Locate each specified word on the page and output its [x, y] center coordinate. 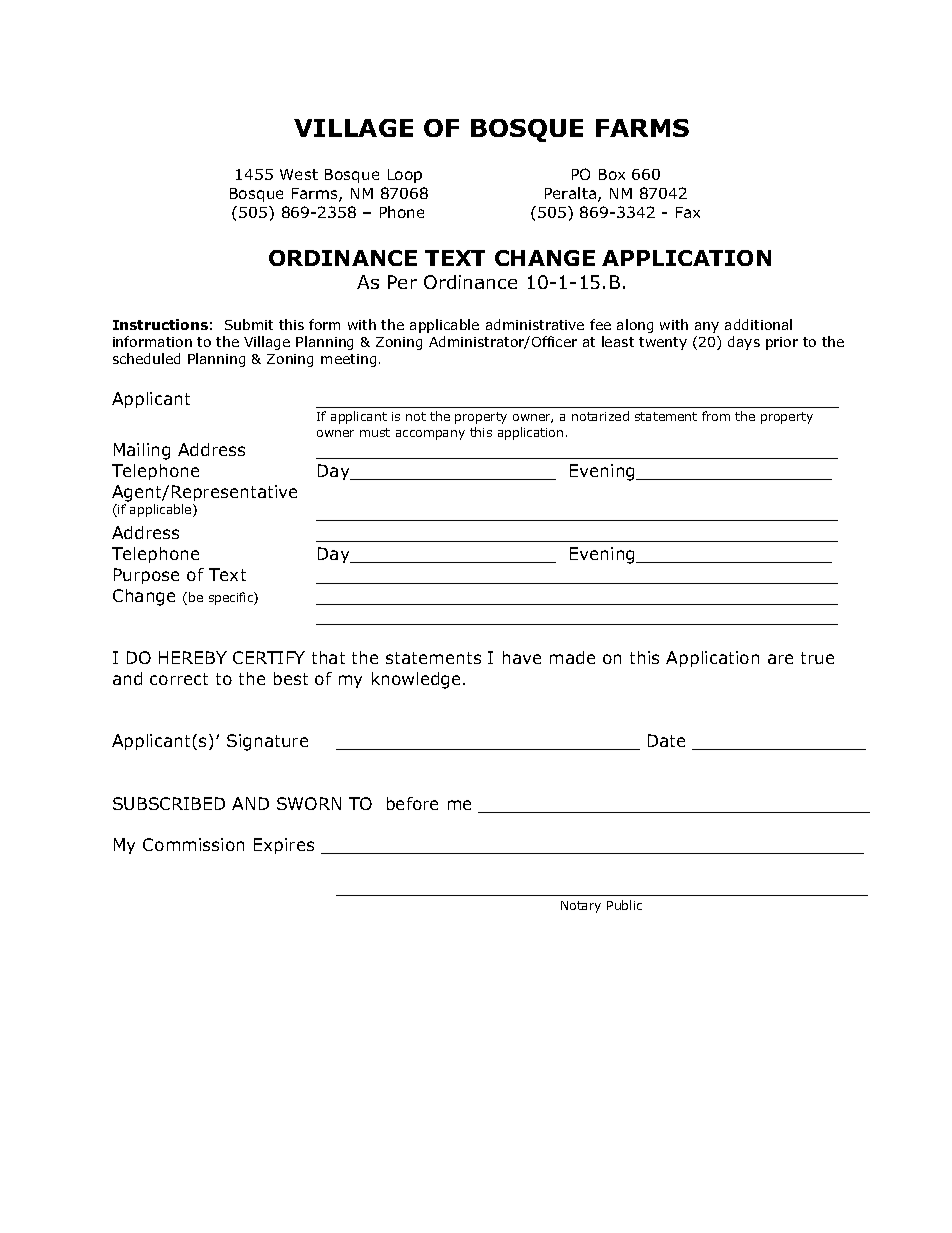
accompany [430, 435]
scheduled [146, 358]
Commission [193, 844]
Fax [688, 212]
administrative [535, 324]
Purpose [146, 576]
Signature [267, 742]
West [299, 174]
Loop [405, 176]
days [744, 343]
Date [666, 740]
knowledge [416, 680]
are [780, 659]
